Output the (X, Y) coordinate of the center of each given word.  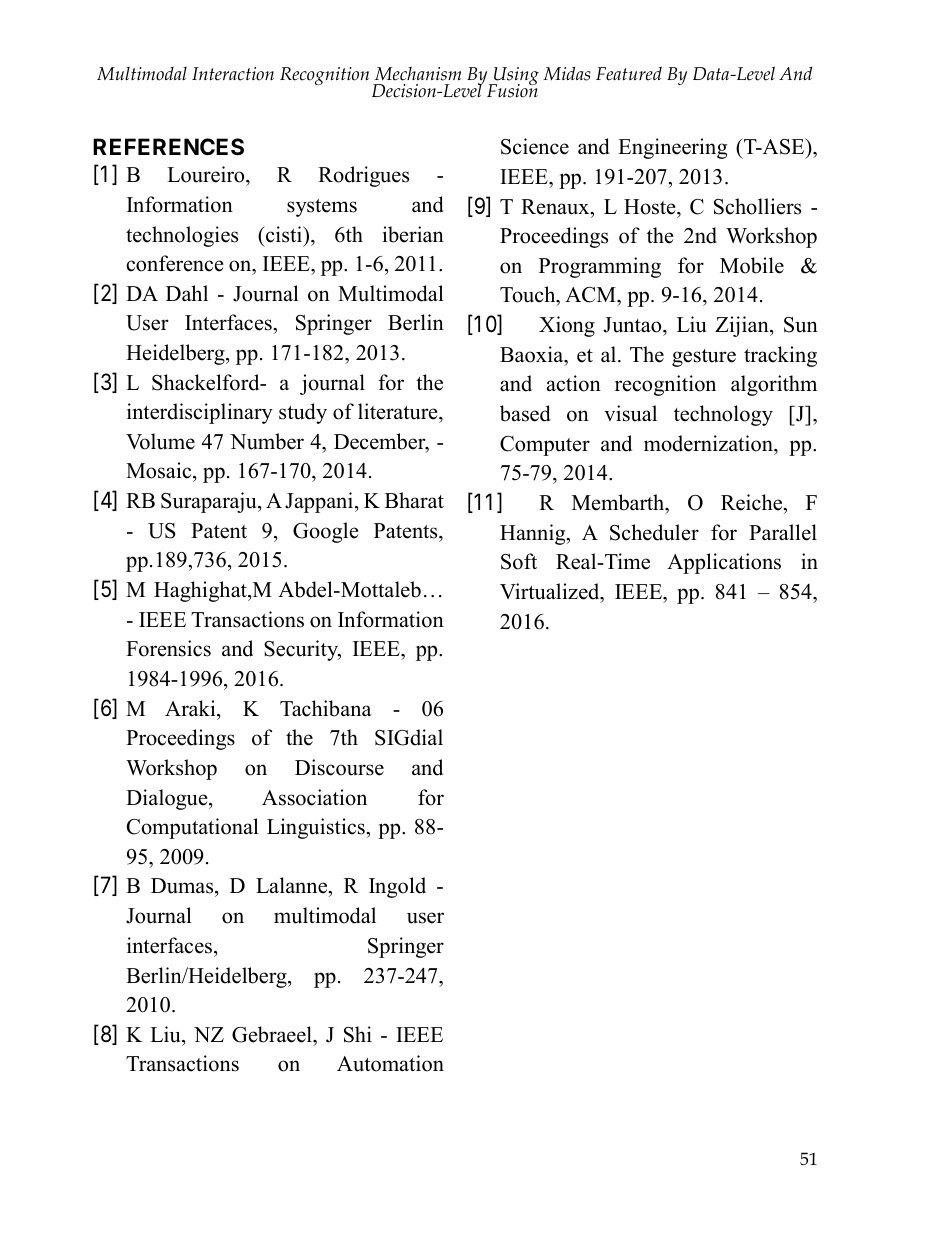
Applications (724, 563)
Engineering (672, 148)
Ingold (397, 887)
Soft (519, 561)
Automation (390, 1063)
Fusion (512, 90)
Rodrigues (363, 176)
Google (326, 532)
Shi (358, 1034)
